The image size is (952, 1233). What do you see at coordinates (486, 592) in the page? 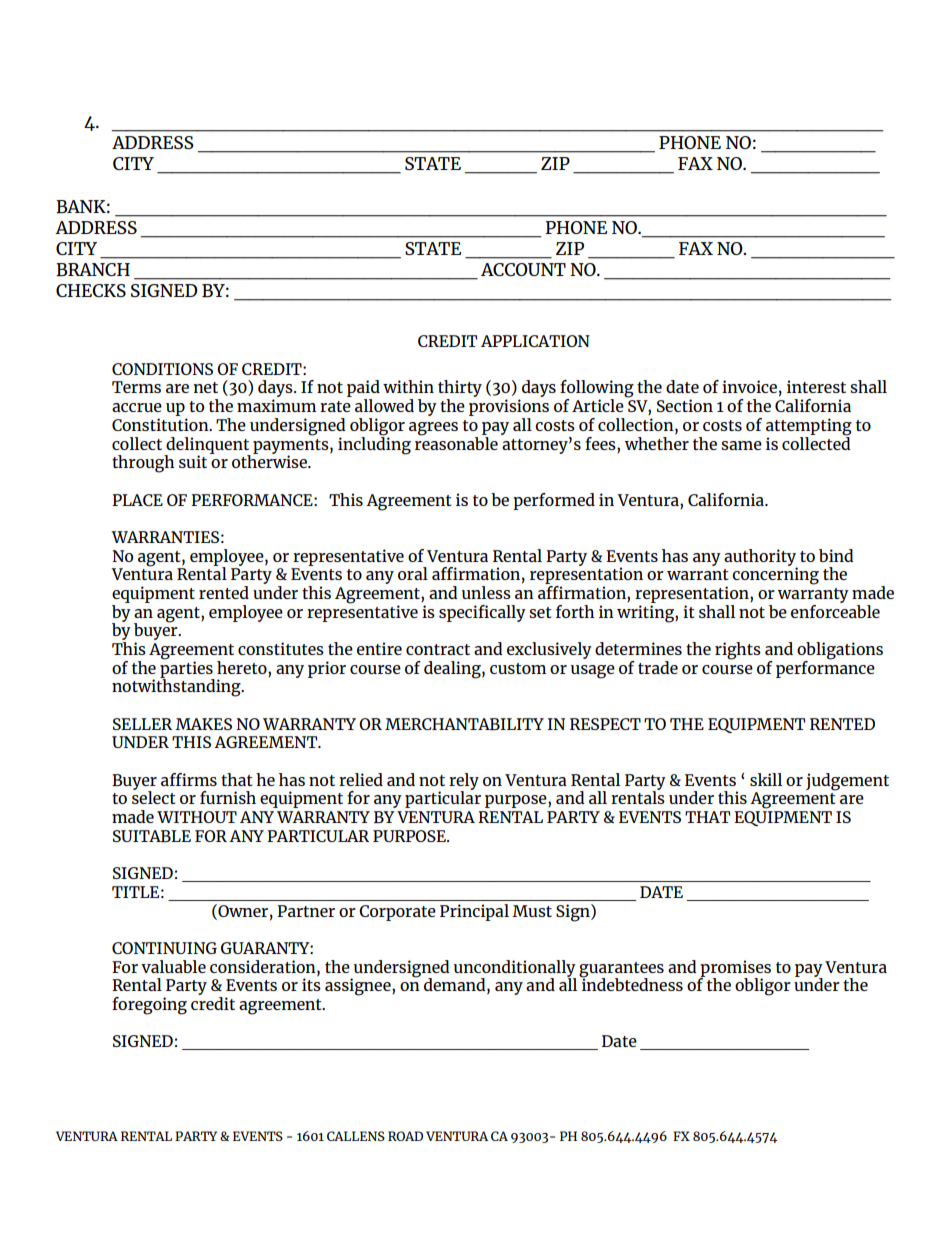
I see `unless` at bounding box center [486, 592].
